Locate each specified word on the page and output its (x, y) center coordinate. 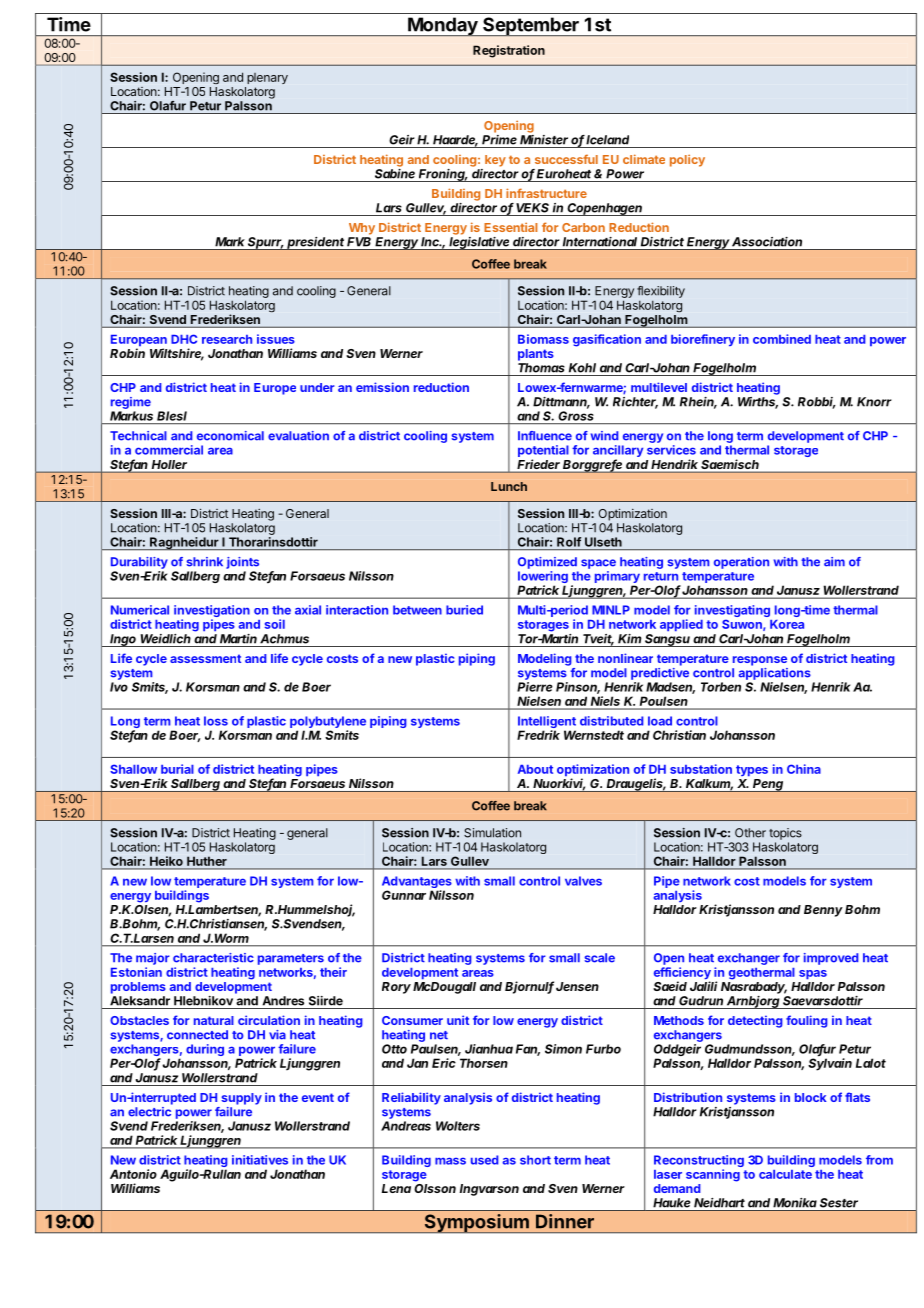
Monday (443, 26)
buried (464, 610)
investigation (212, 612)
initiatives (260, 1160)
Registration (509, 51)
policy (687, 160)
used (484, 1160)
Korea (787, 624)
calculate (785, 1174)
